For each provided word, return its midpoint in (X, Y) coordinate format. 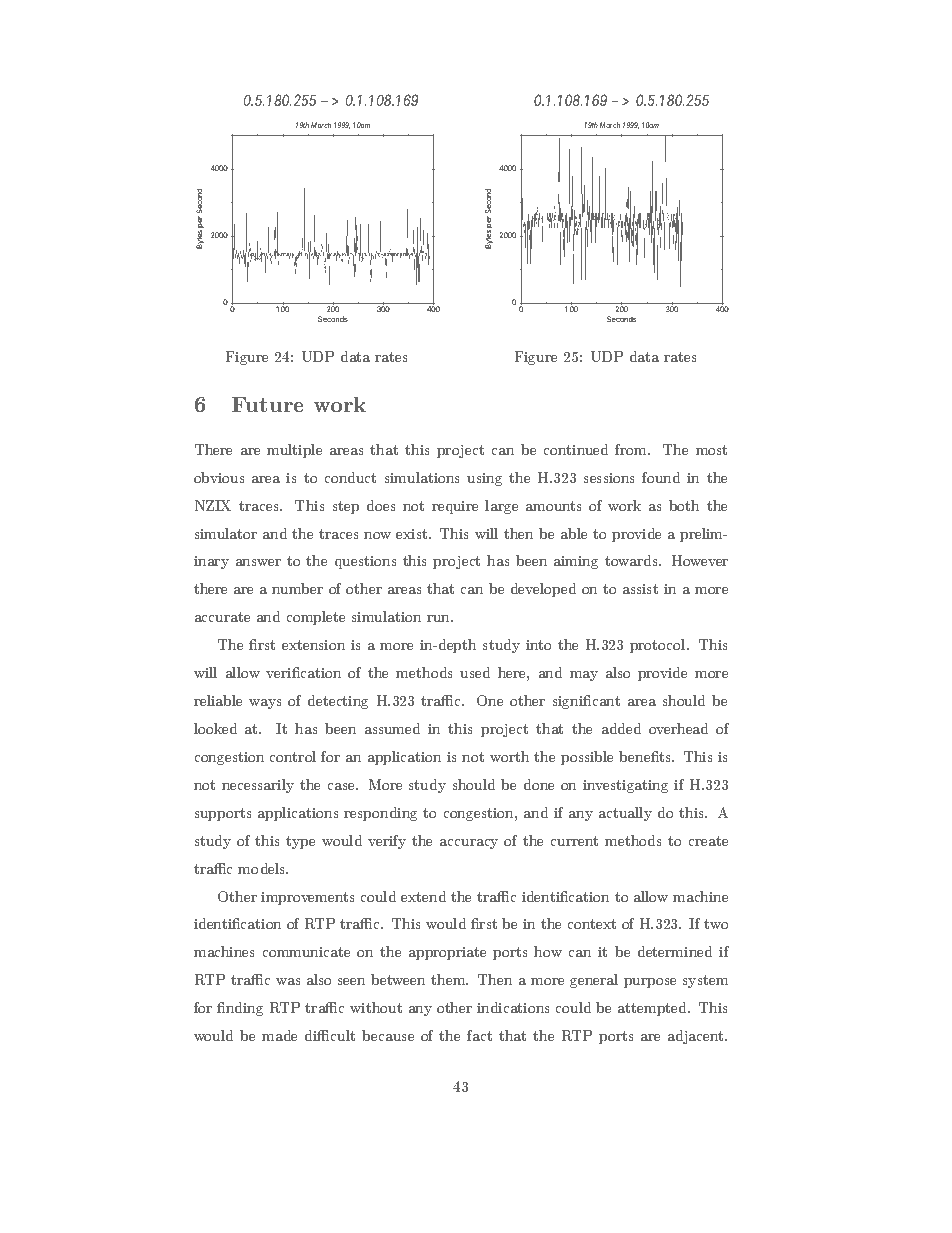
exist (413, 534)
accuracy (469, 844)
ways (265, 704)
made (279, 1035)
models (263, 868)
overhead (678, 728)
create (708, 841)
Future (267, 404)
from (632, 449)
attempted (653, 1009)
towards (632, 560)
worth (509, 756)
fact (479, 1035)
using (484, 479)
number (297, 588)
